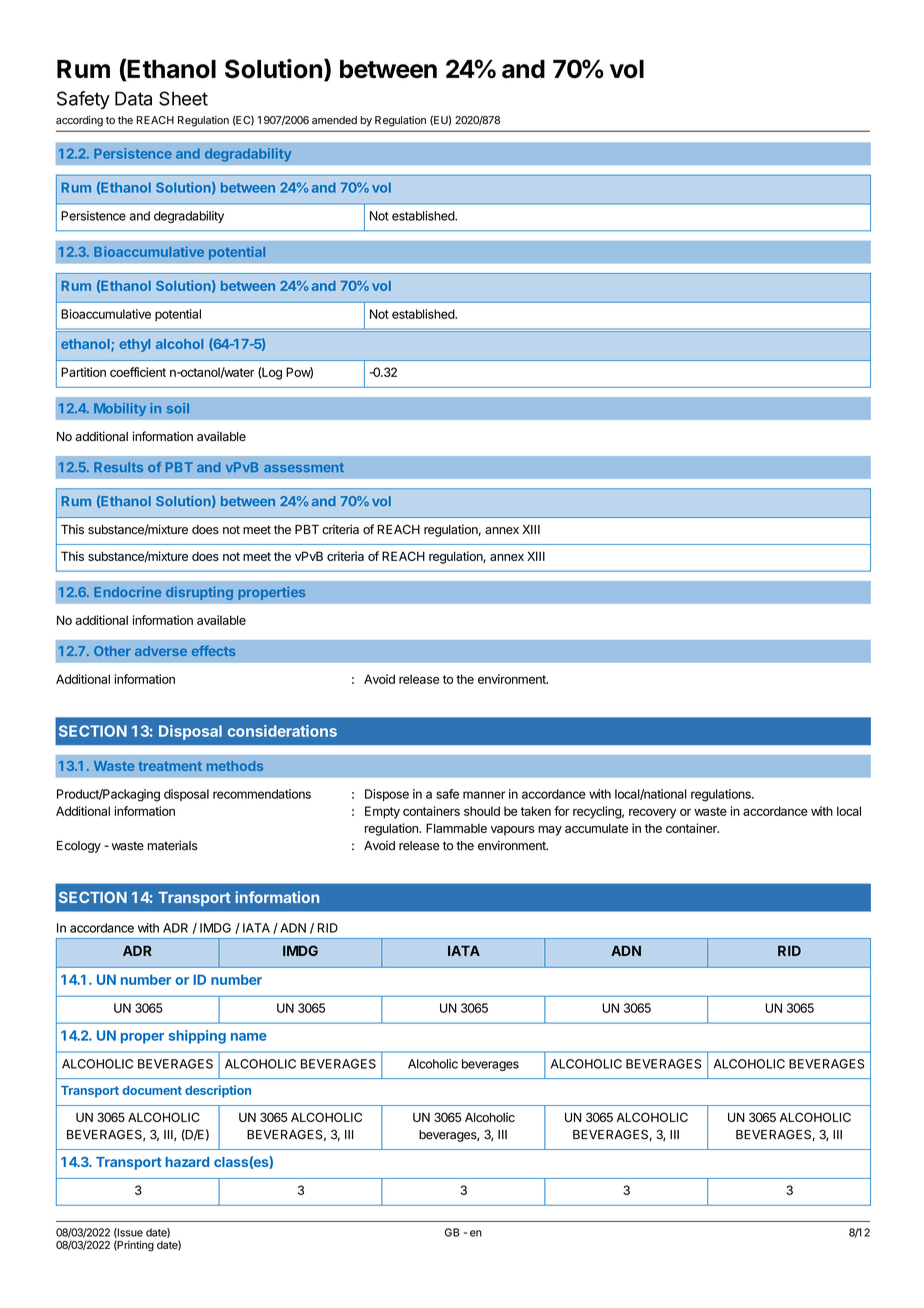 This screenshot has height=1308, width=924. Describe the element at coordinates (484, 795) in the screenshot. I see `manner` at that location.
